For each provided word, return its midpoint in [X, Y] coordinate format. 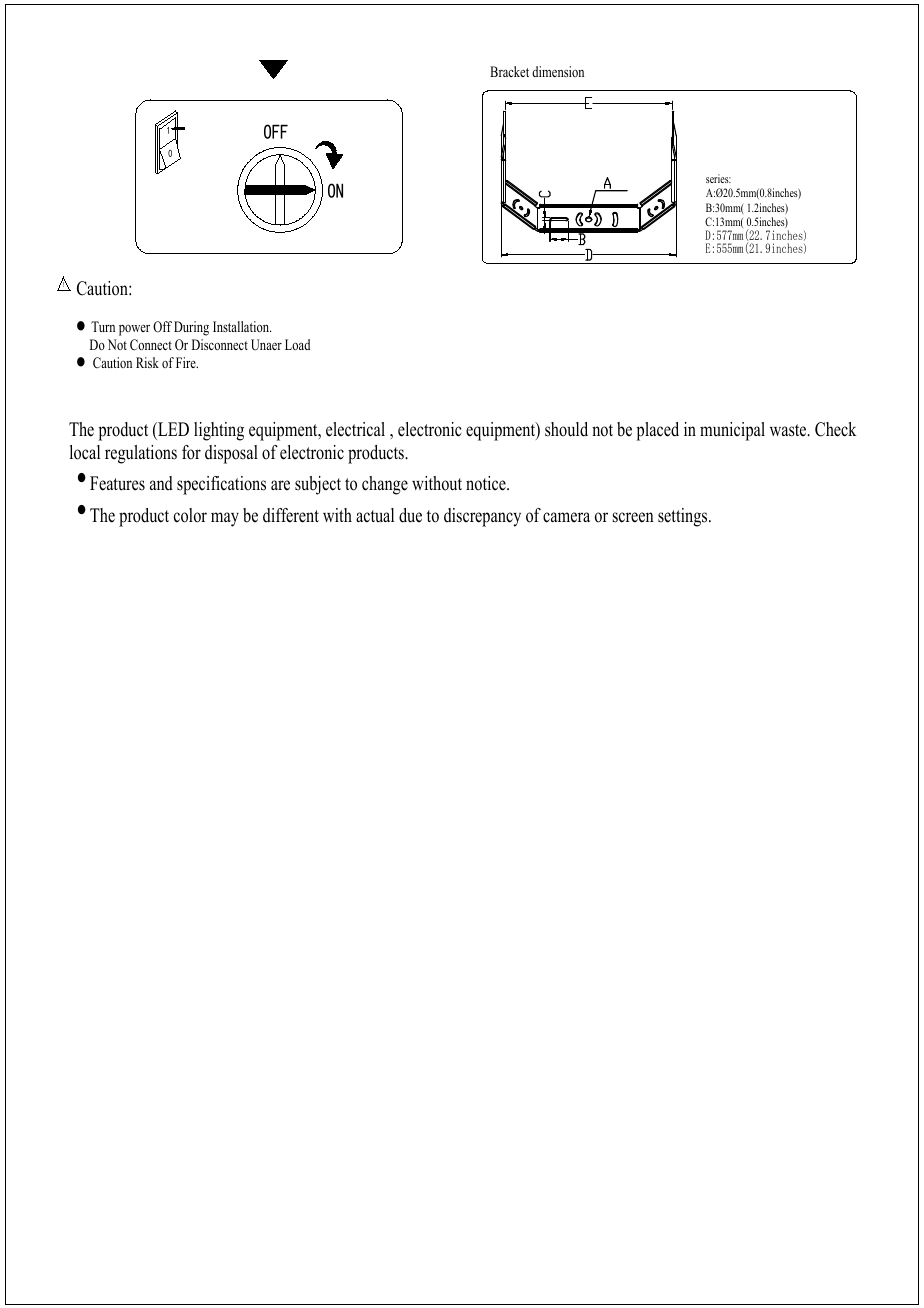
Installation [242, 326]
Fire [187, 362]
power [134, 330]
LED [172, 429]
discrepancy [482, 517]
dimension [558, 71]
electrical [355, 429]
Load [297, 344]
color [190, 515]
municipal [732, 431]
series [718, 178]
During [191, 328]
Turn [103, 326]
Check [836, 429]
